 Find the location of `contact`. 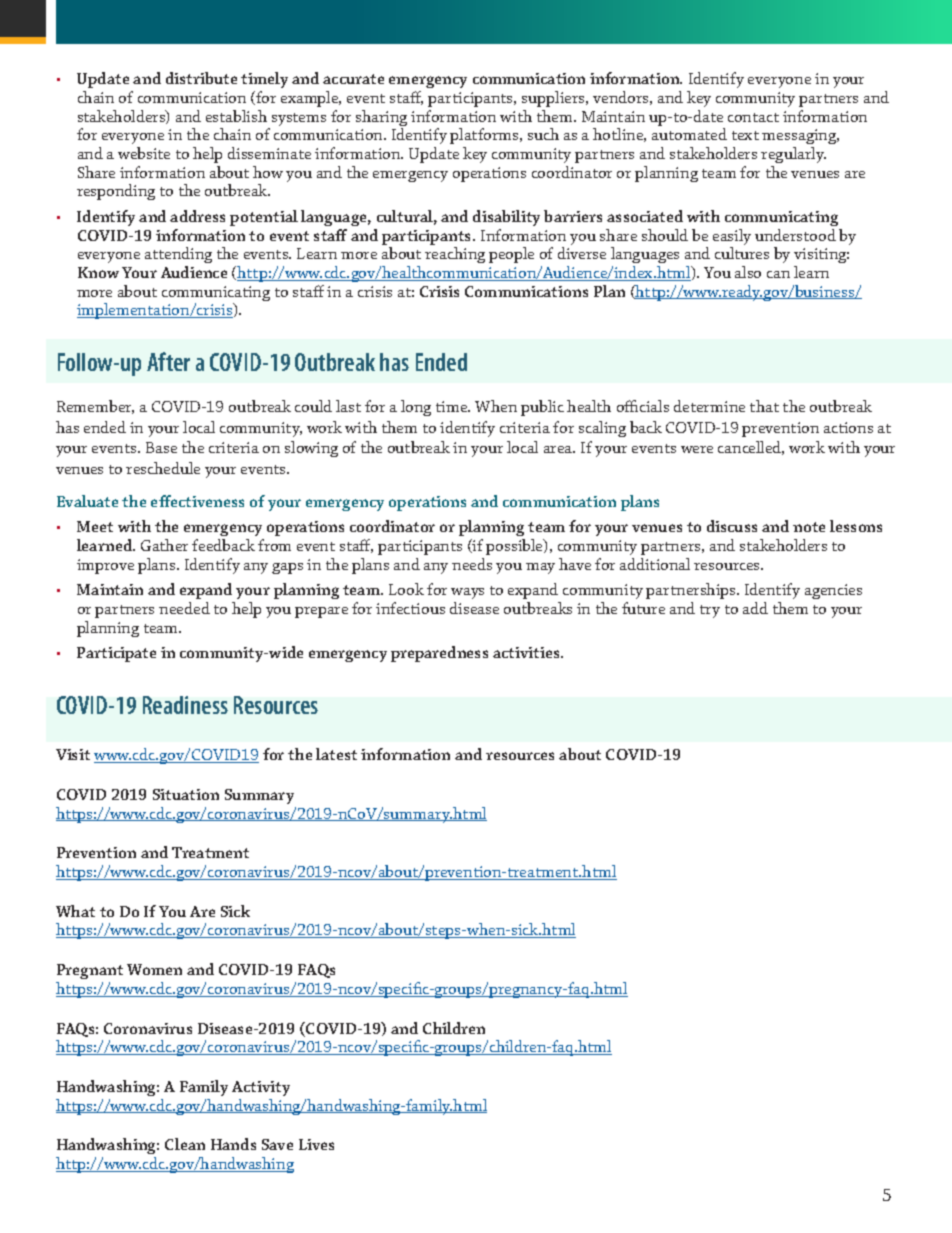

contact is located at coordinates (753, 117).
